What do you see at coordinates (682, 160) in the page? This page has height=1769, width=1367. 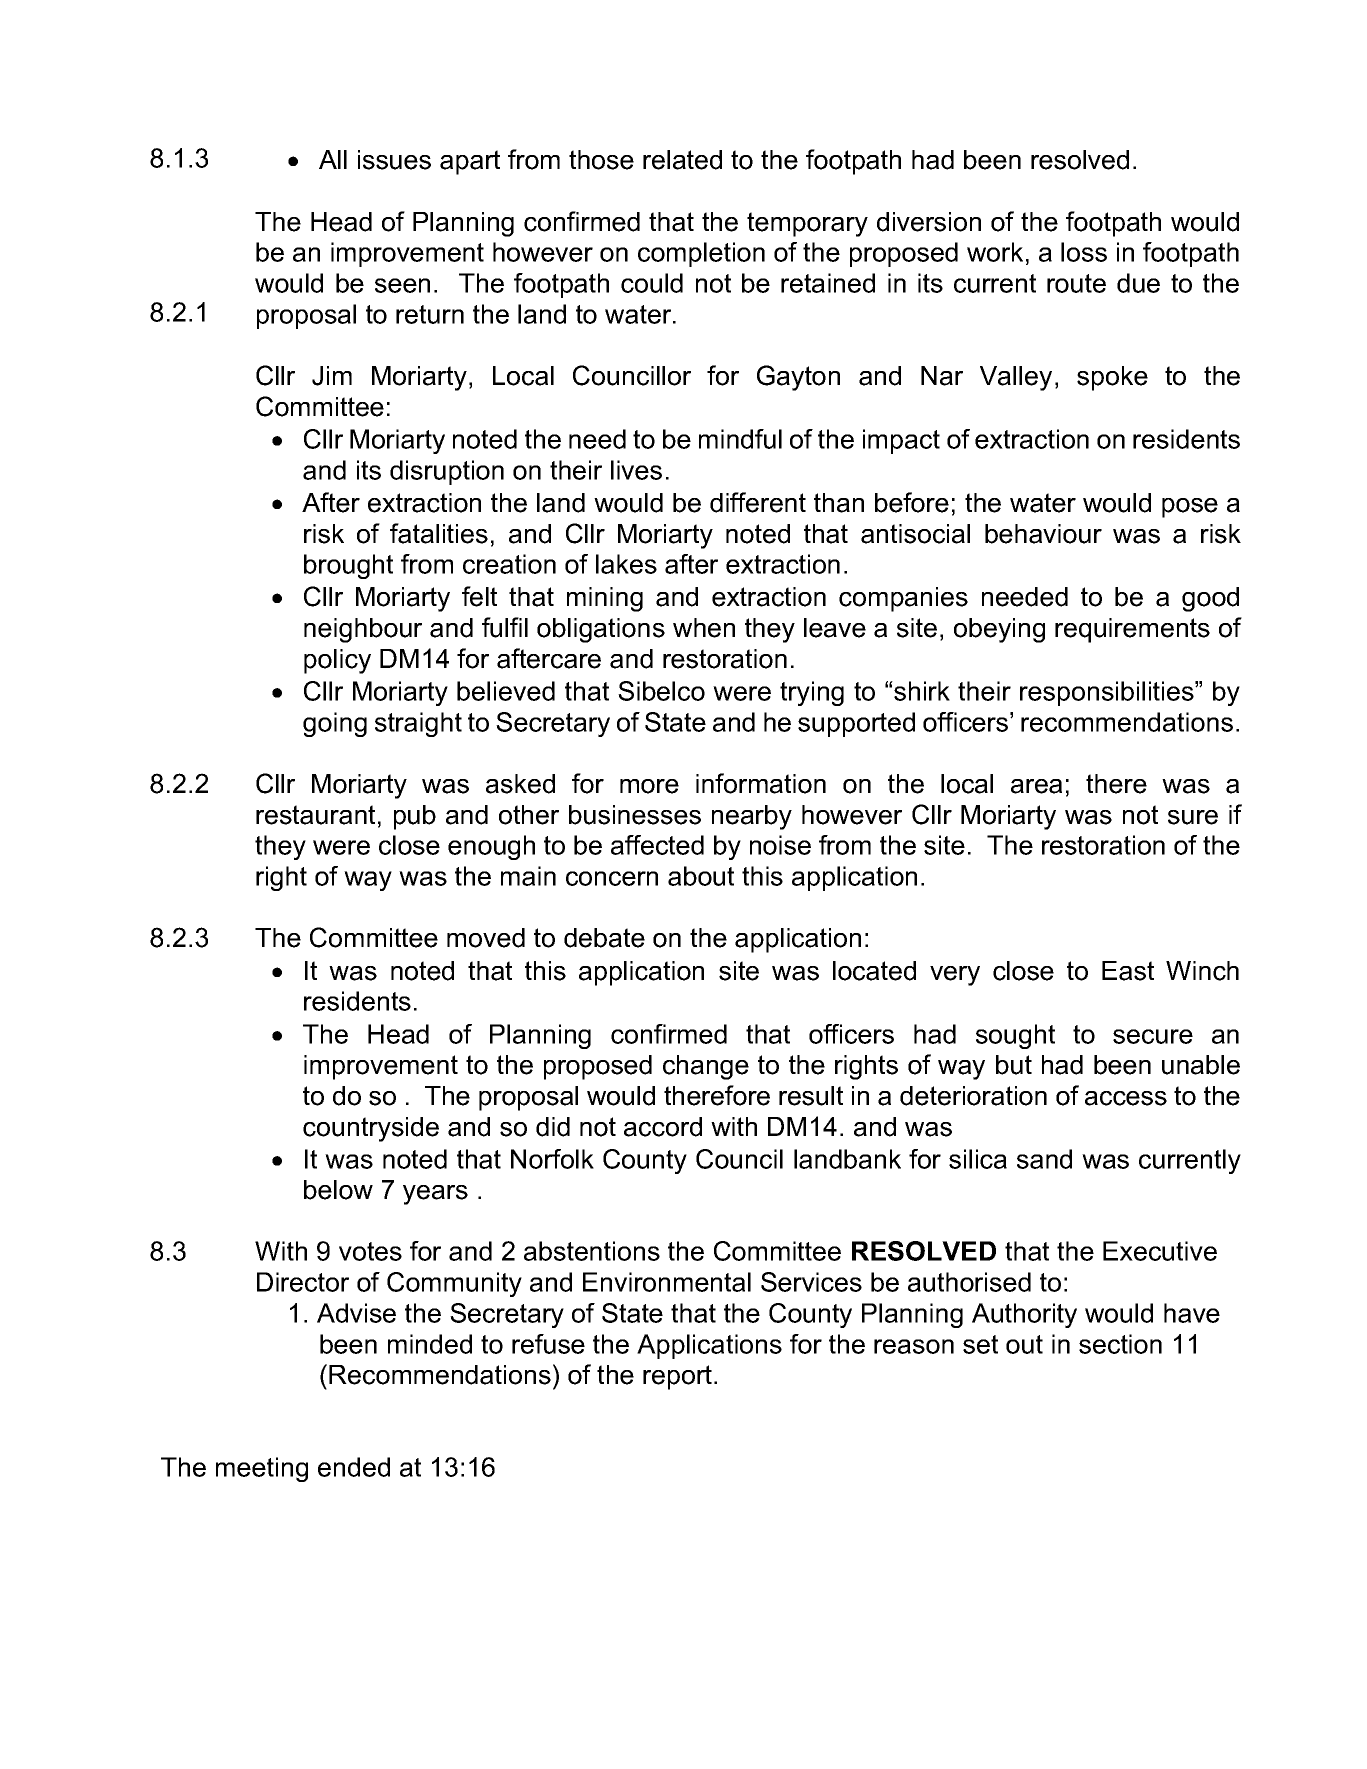 I see `related` at bounding box center [682, 160].
